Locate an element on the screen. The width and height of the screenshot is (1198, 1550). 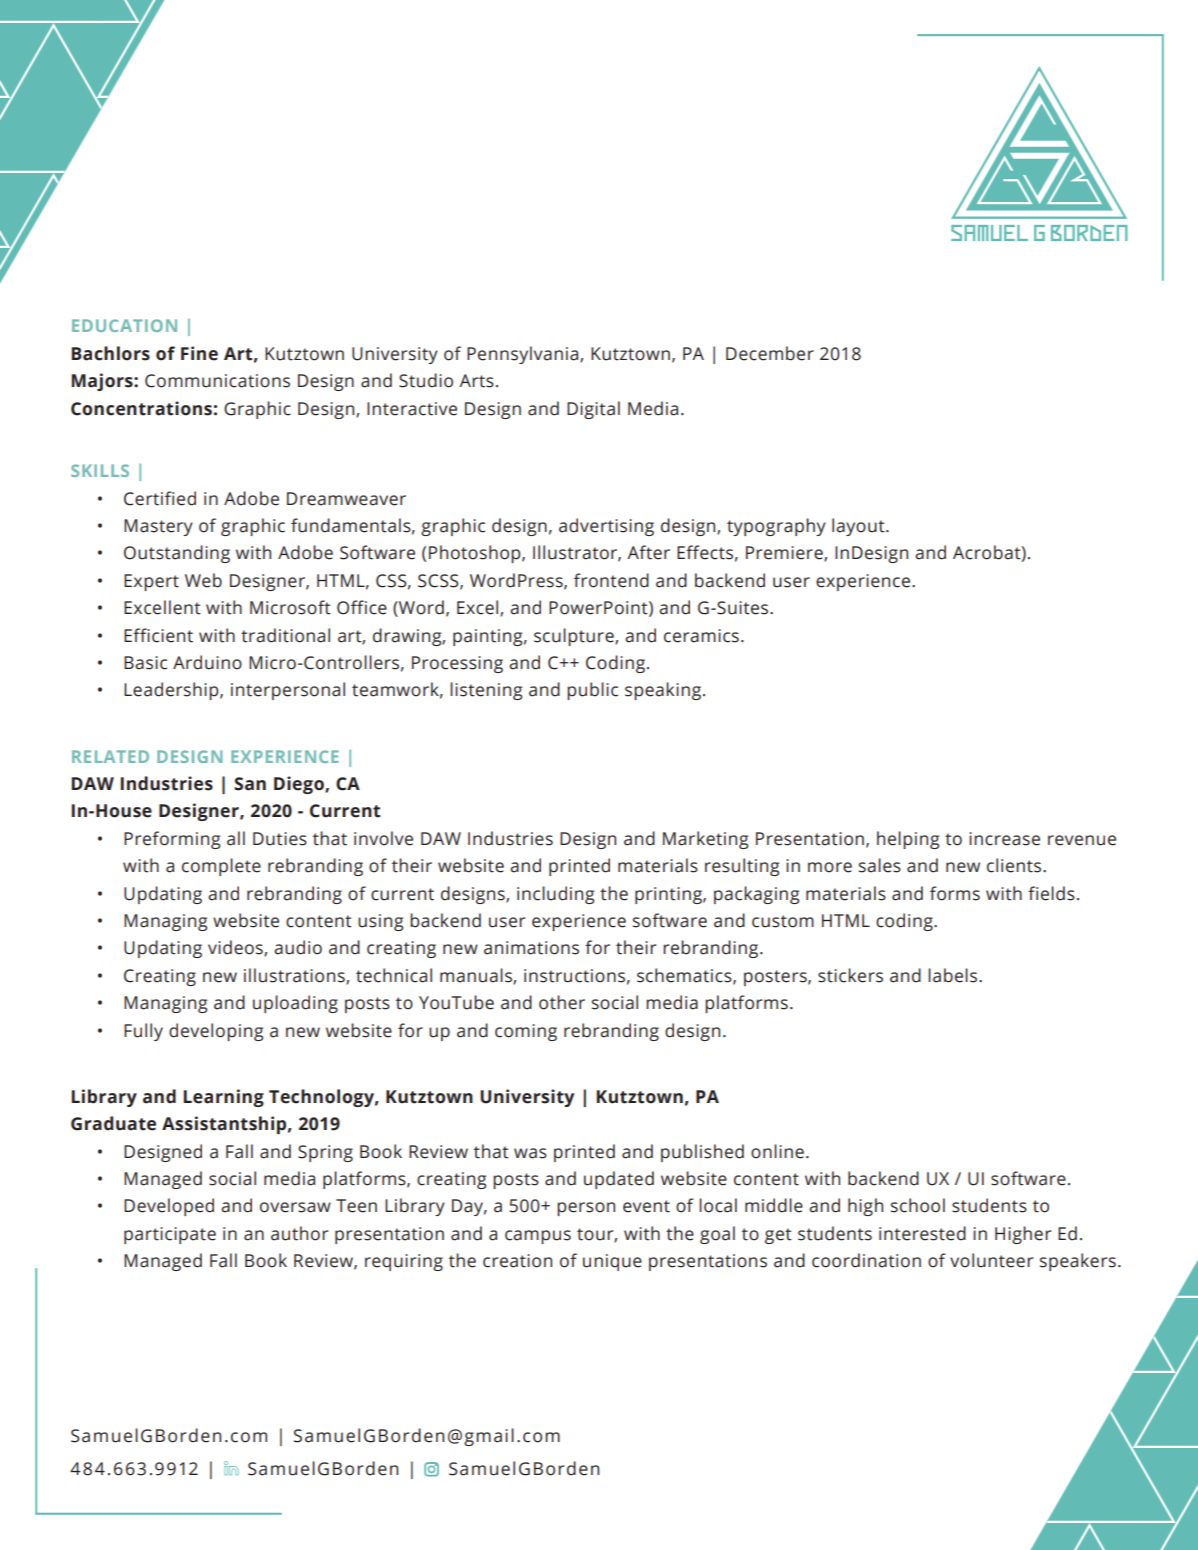
Fine is located at coordinates (199, 353).
